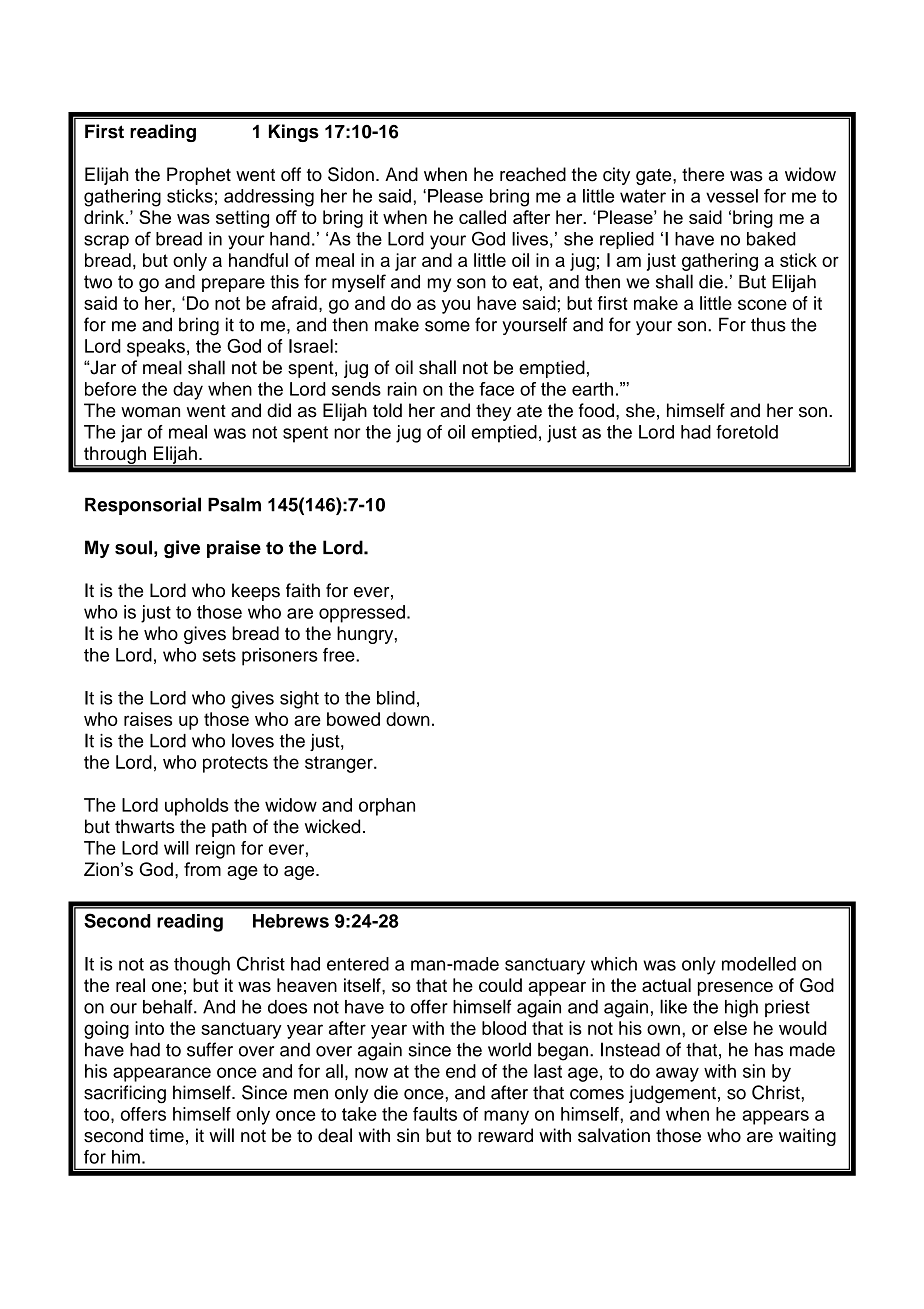  Describe the element at coordinates (435, 1114) in the image. I see `faults` at that location.
